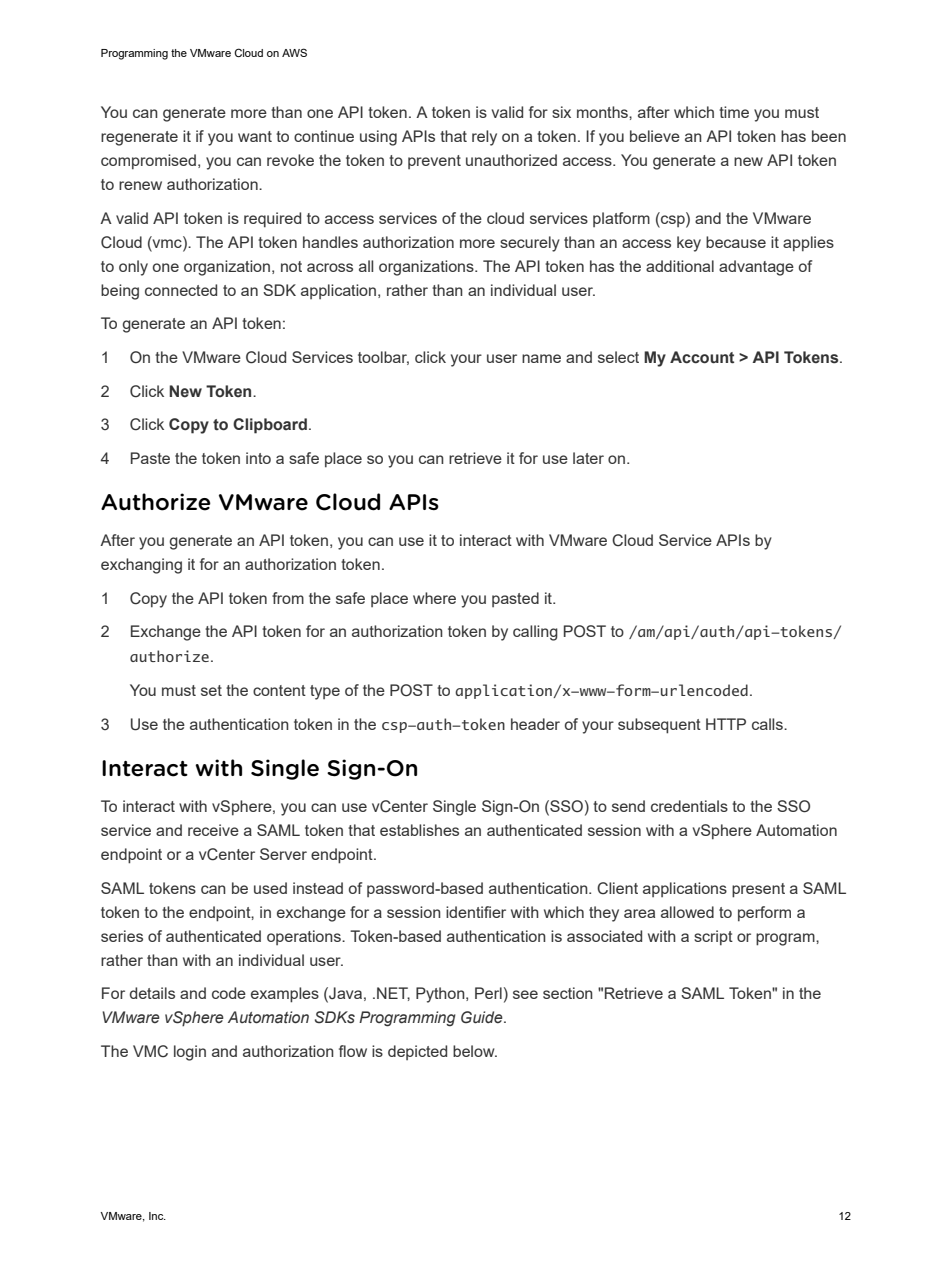  Describe the element at coordinates (434, 598) in the screenshot. I see `where` at that location.
